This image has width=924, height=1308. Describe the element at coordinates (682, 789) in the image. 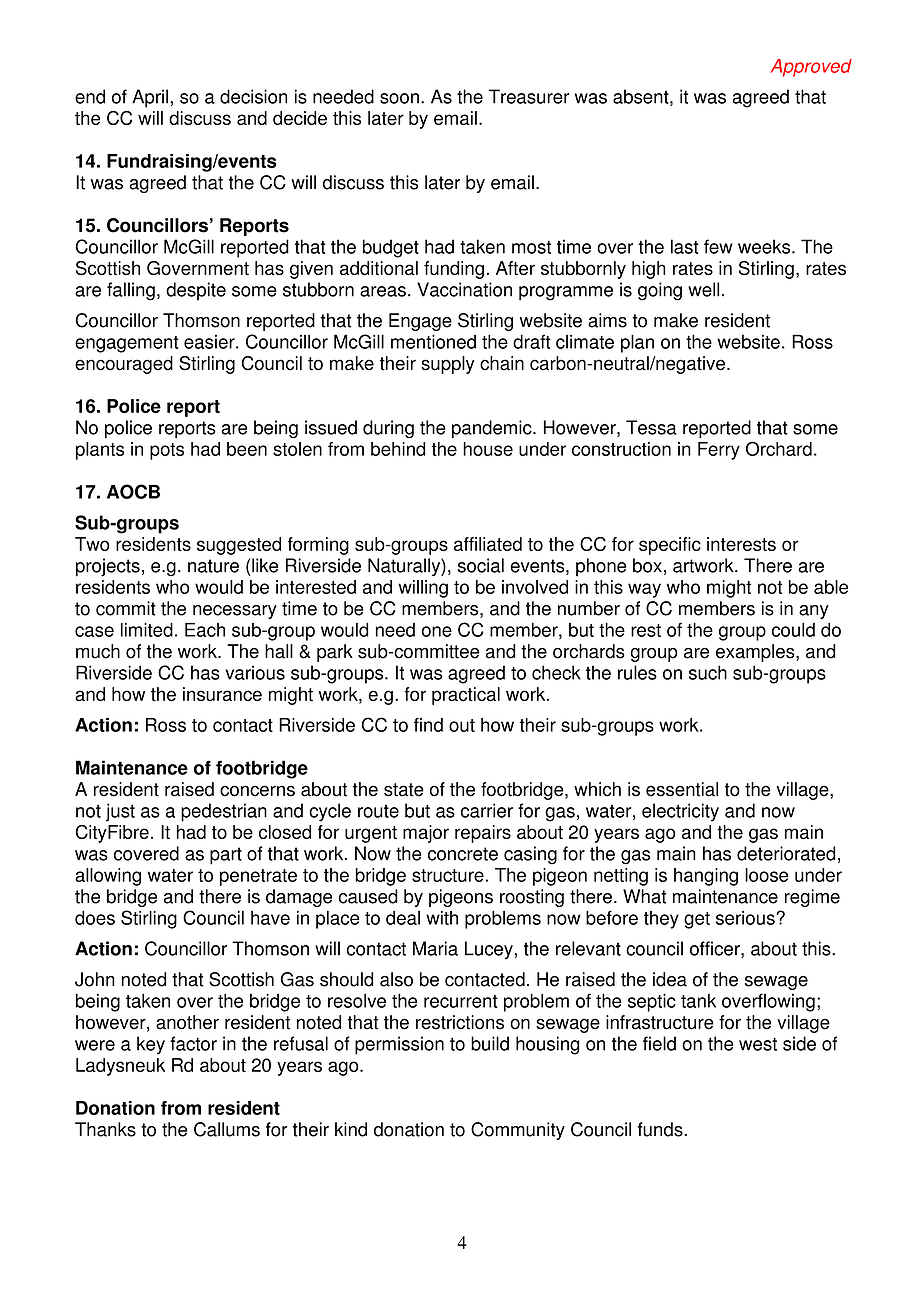

I see `essential` at that location.
